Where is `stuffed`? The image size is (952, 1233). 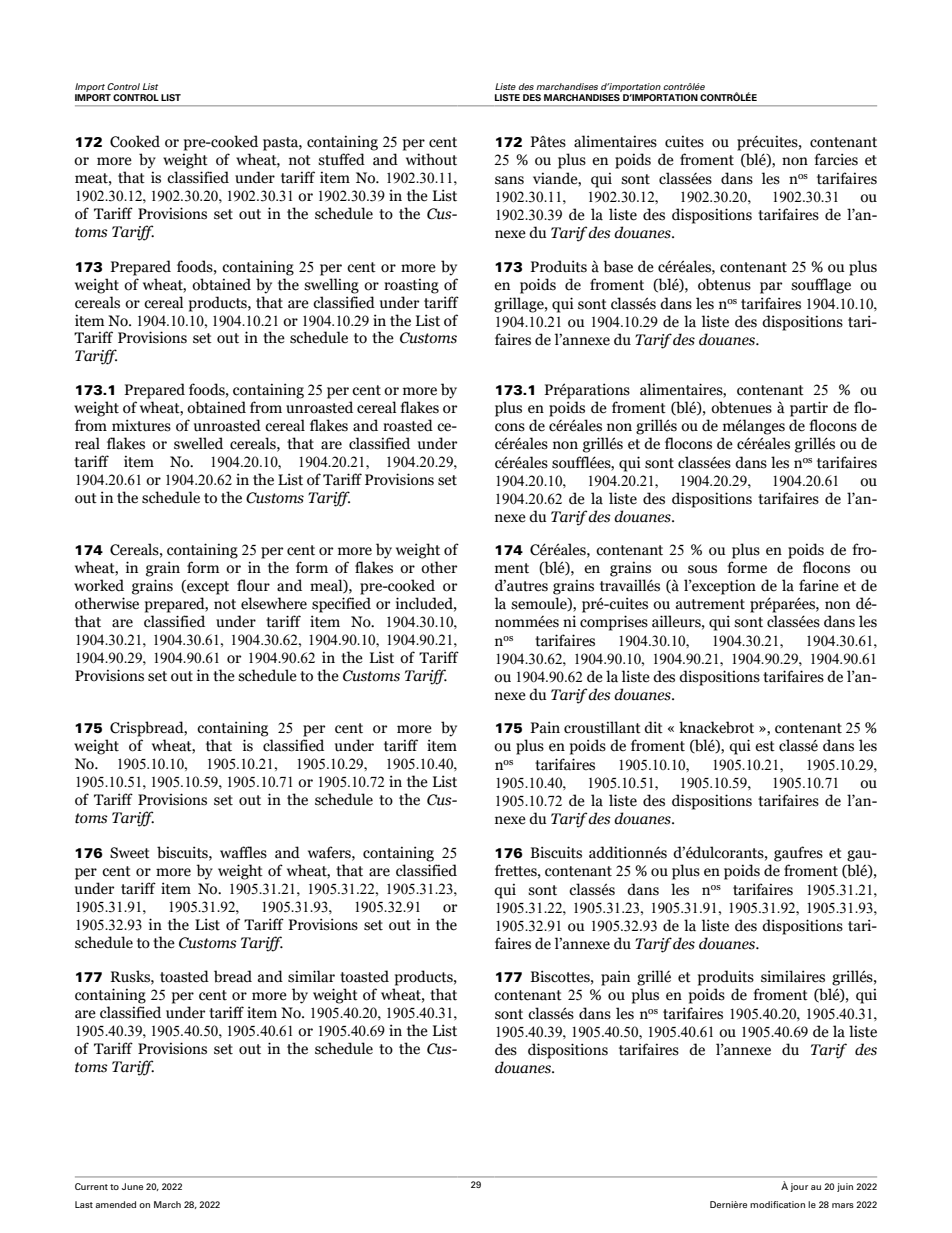 stuffed is located at coordinates (341, 159).
